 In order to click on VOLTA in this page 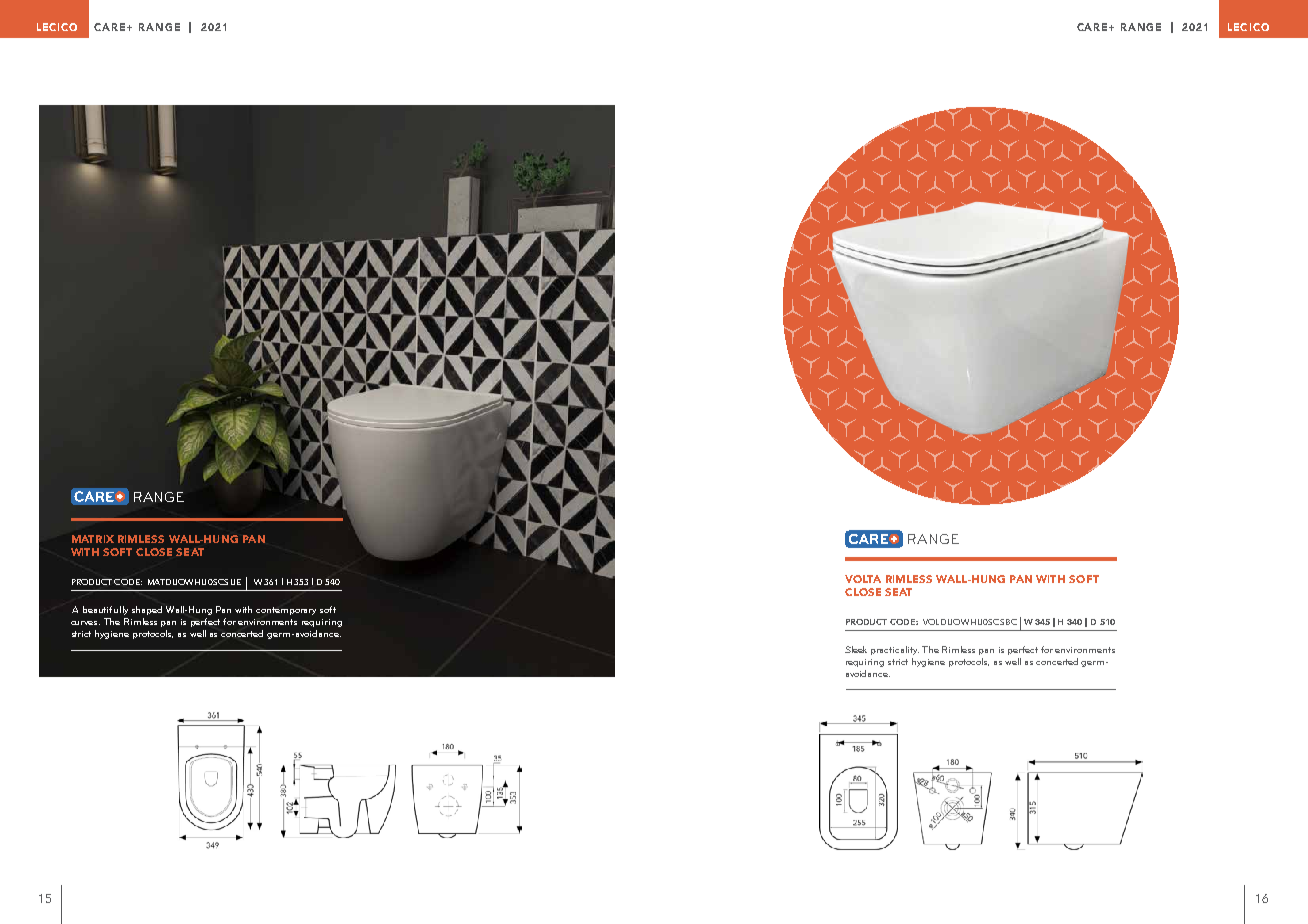, I will do `click(863, 579)`.
